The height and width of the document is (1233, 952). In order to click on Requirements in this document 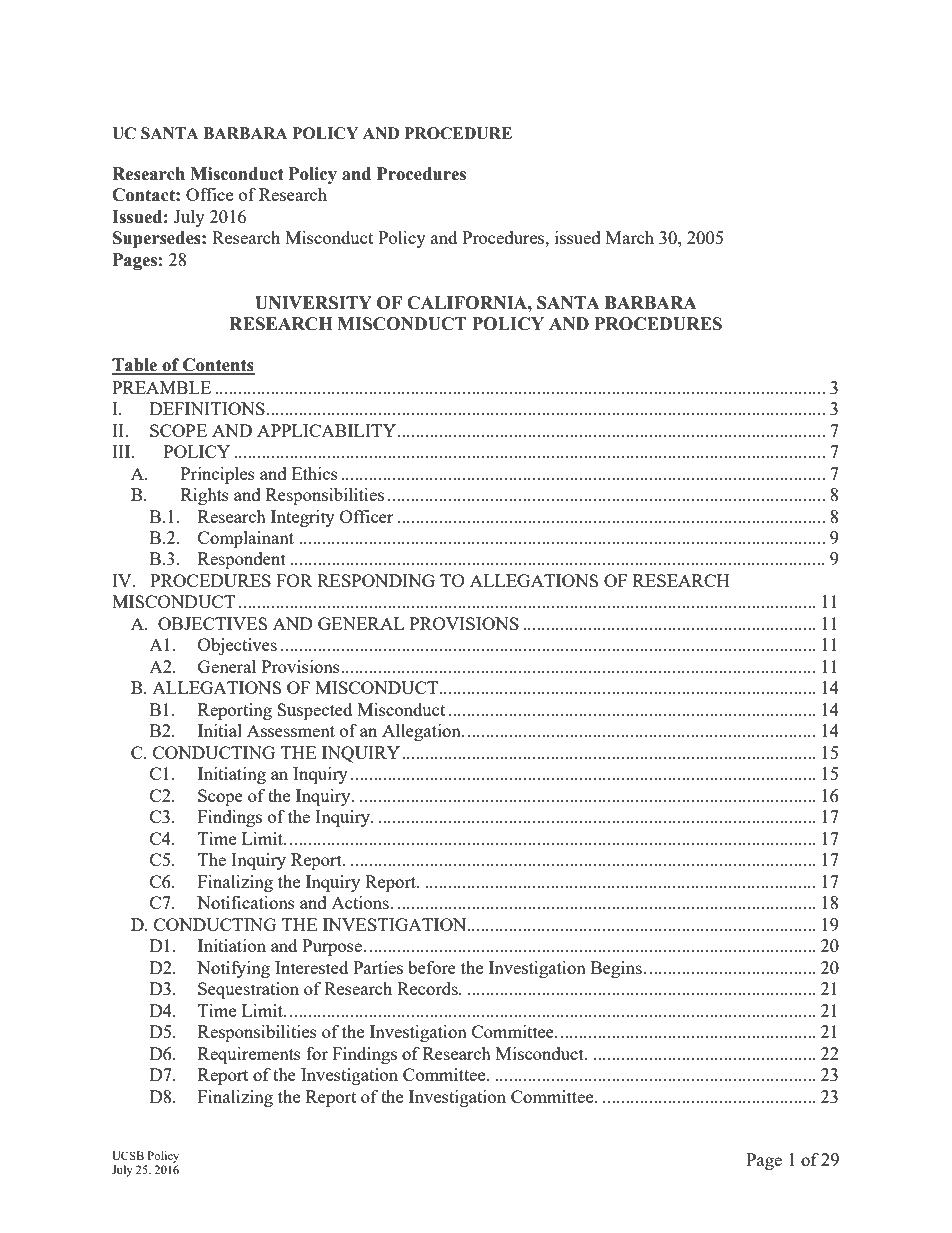, I will do `click(249, 1055)`.
